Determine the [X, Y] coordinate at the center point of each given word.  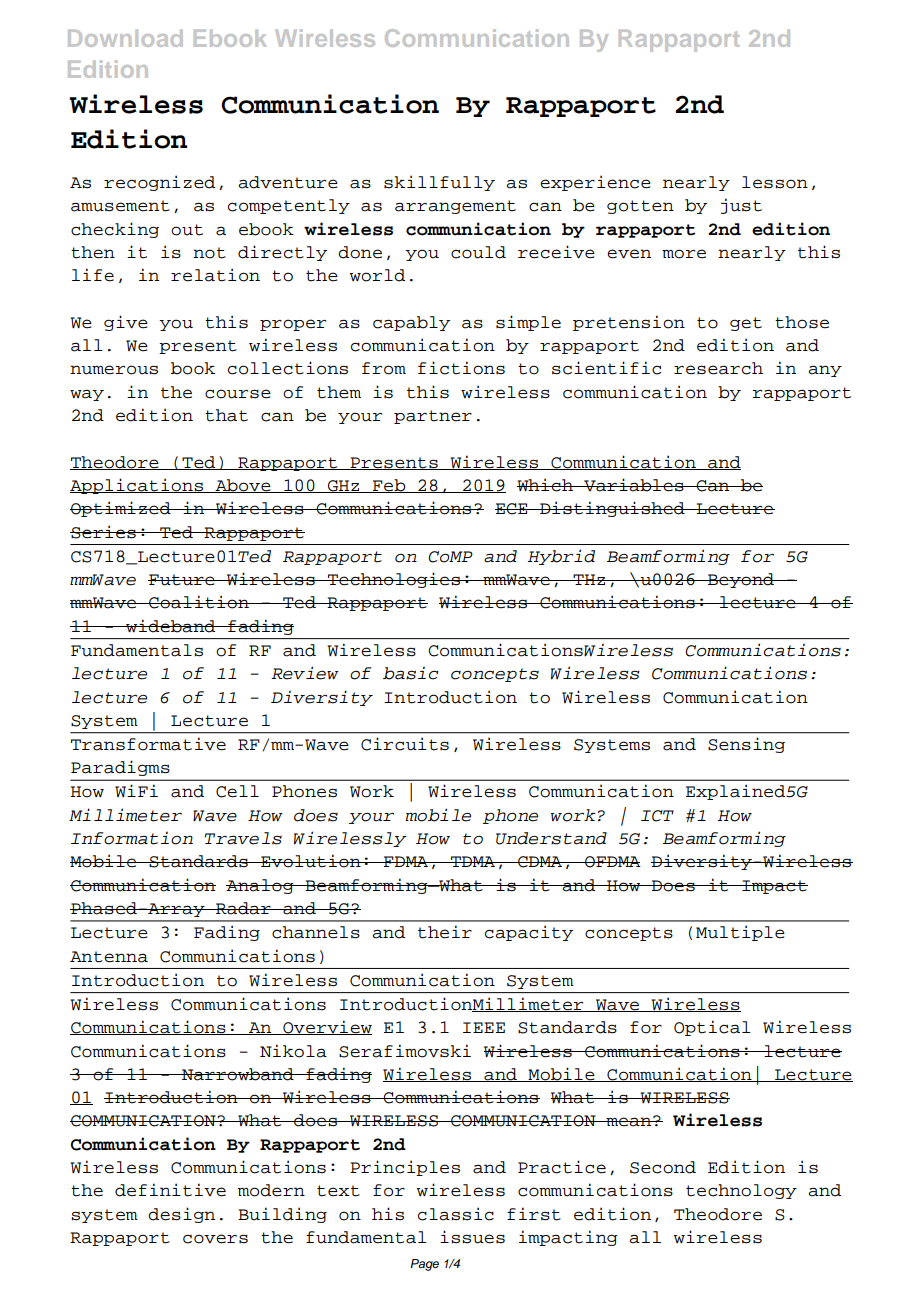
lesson [775, 182]
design [181, 1215]
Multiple [740, 933]
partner [433, 417]
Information [132, 838]
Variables [634, 485]
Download [125, 38]
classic [456, 1214]
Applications [137, 486]
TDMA [473, 861]
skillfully [439, 183]
